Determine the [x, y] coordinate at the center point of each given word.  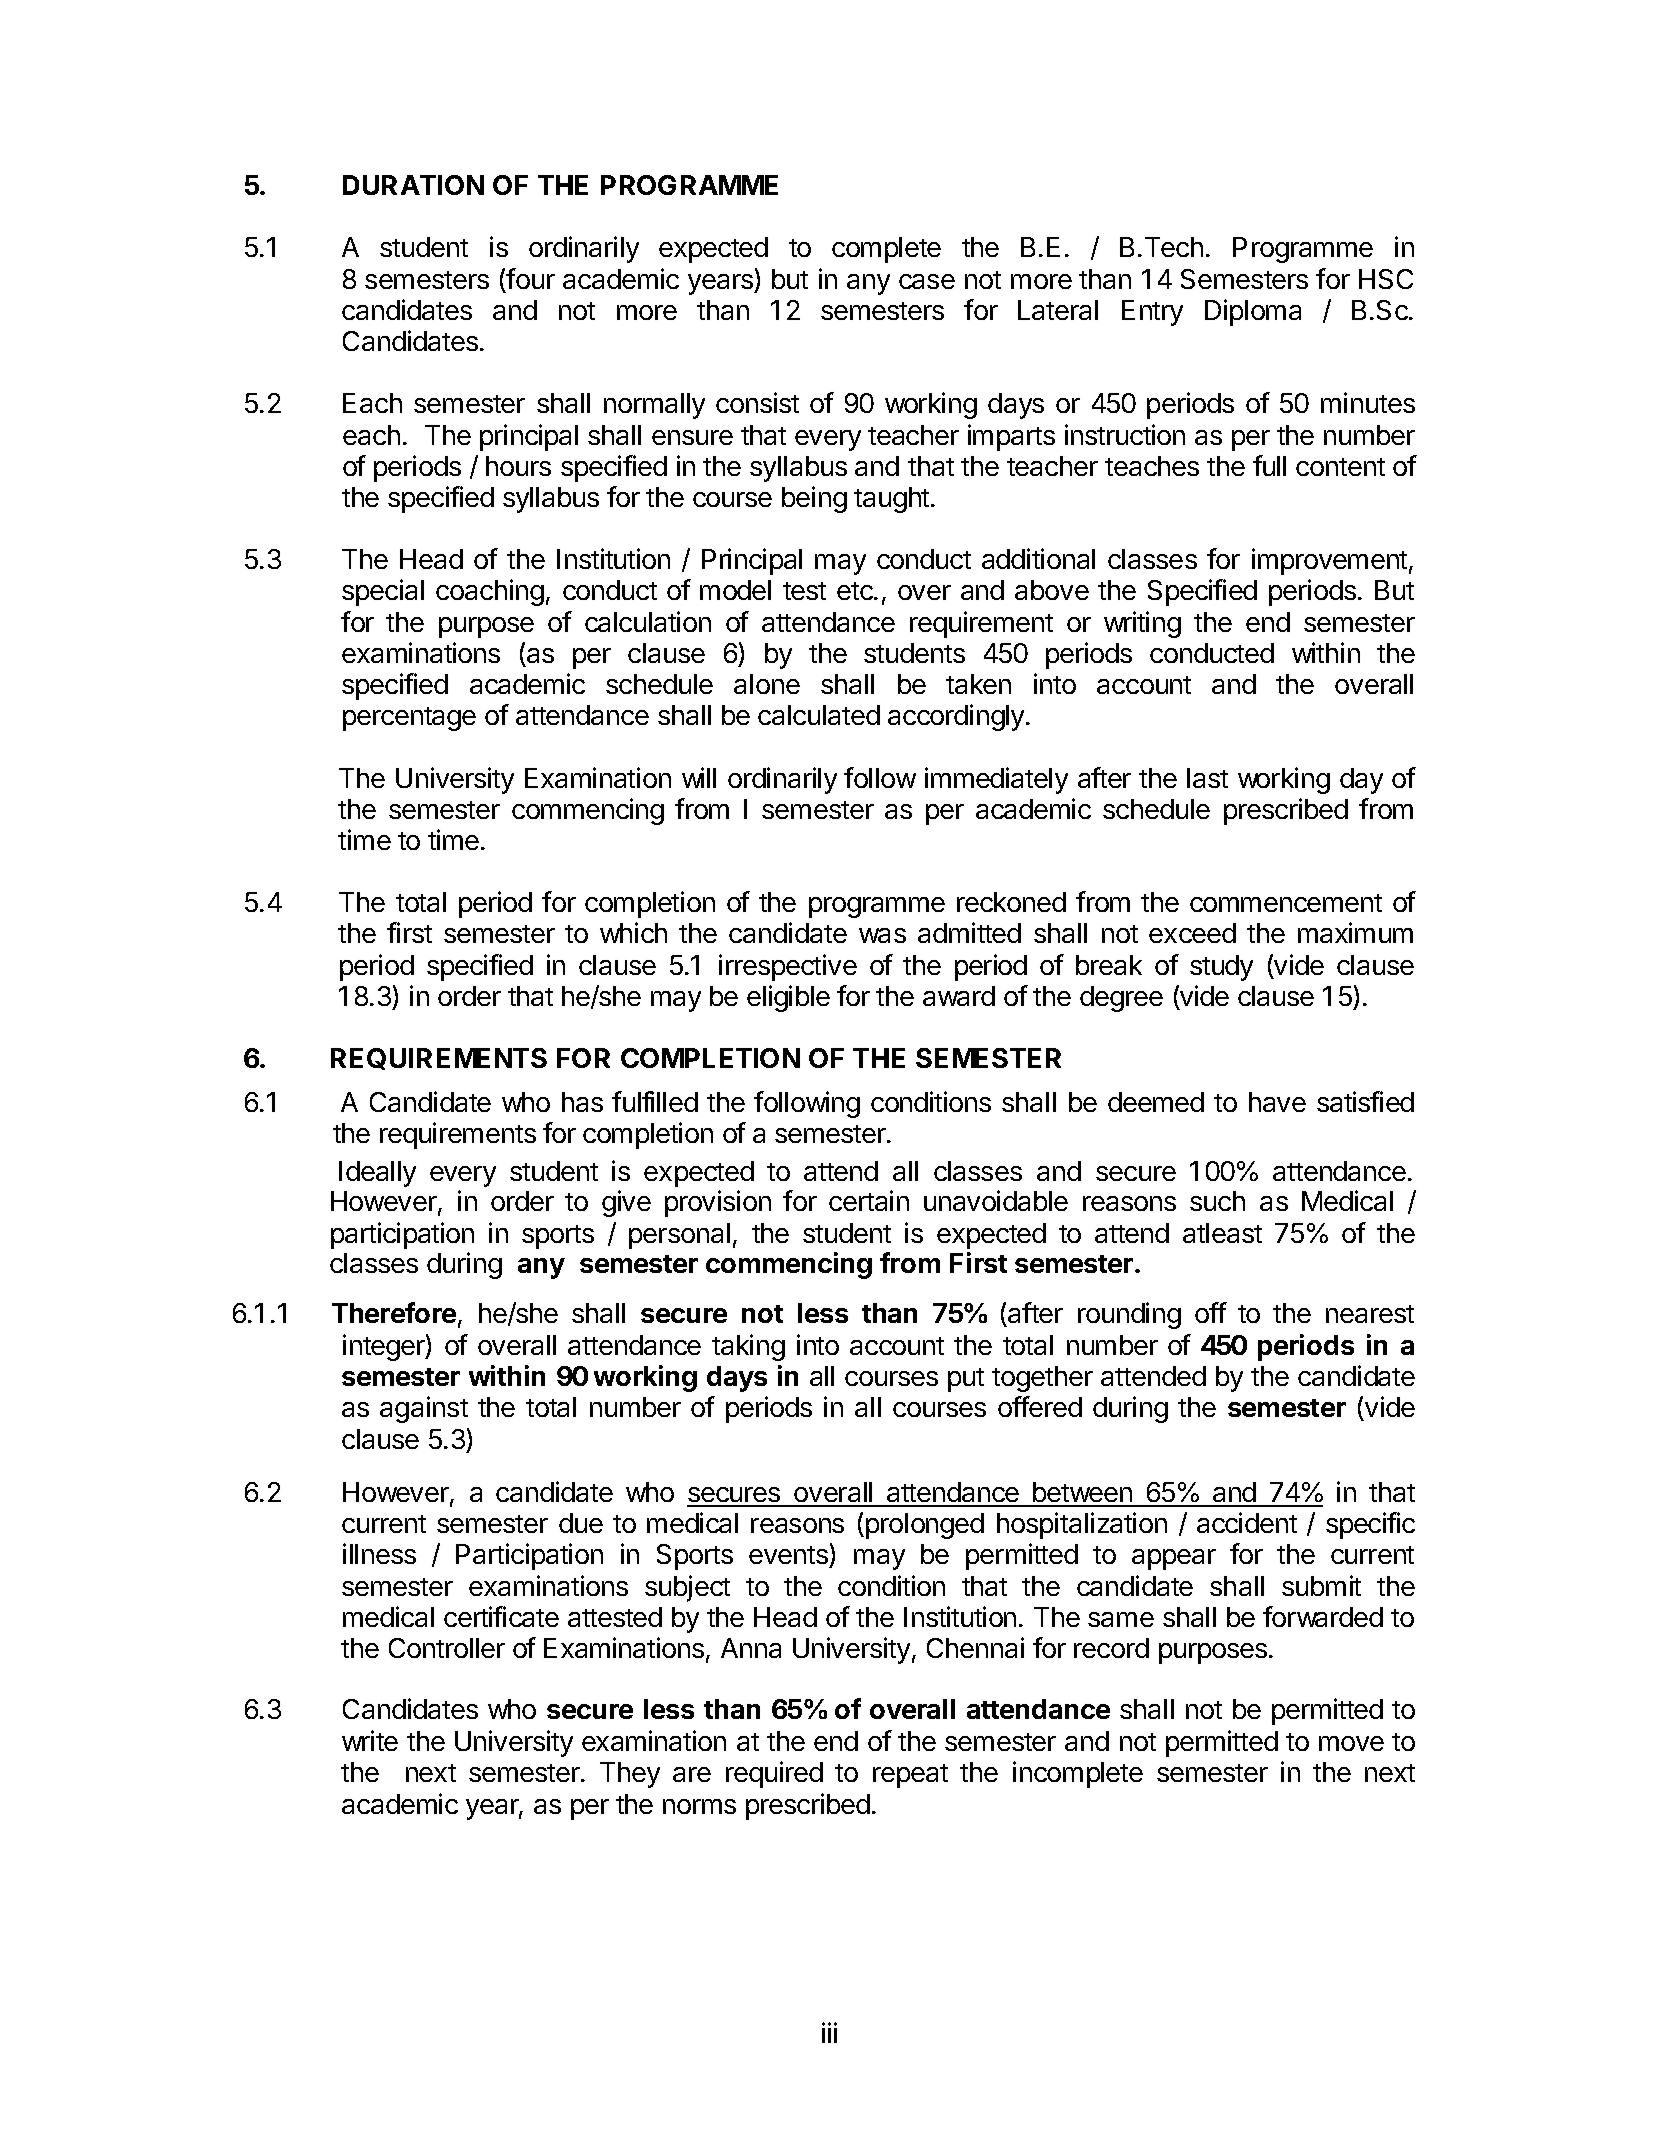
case [927, 281]
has [582, 1102]
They [630, 1775]
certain [869, 1200]
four [530, 278]
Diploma [1253, 312]
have [1277, 1102]
